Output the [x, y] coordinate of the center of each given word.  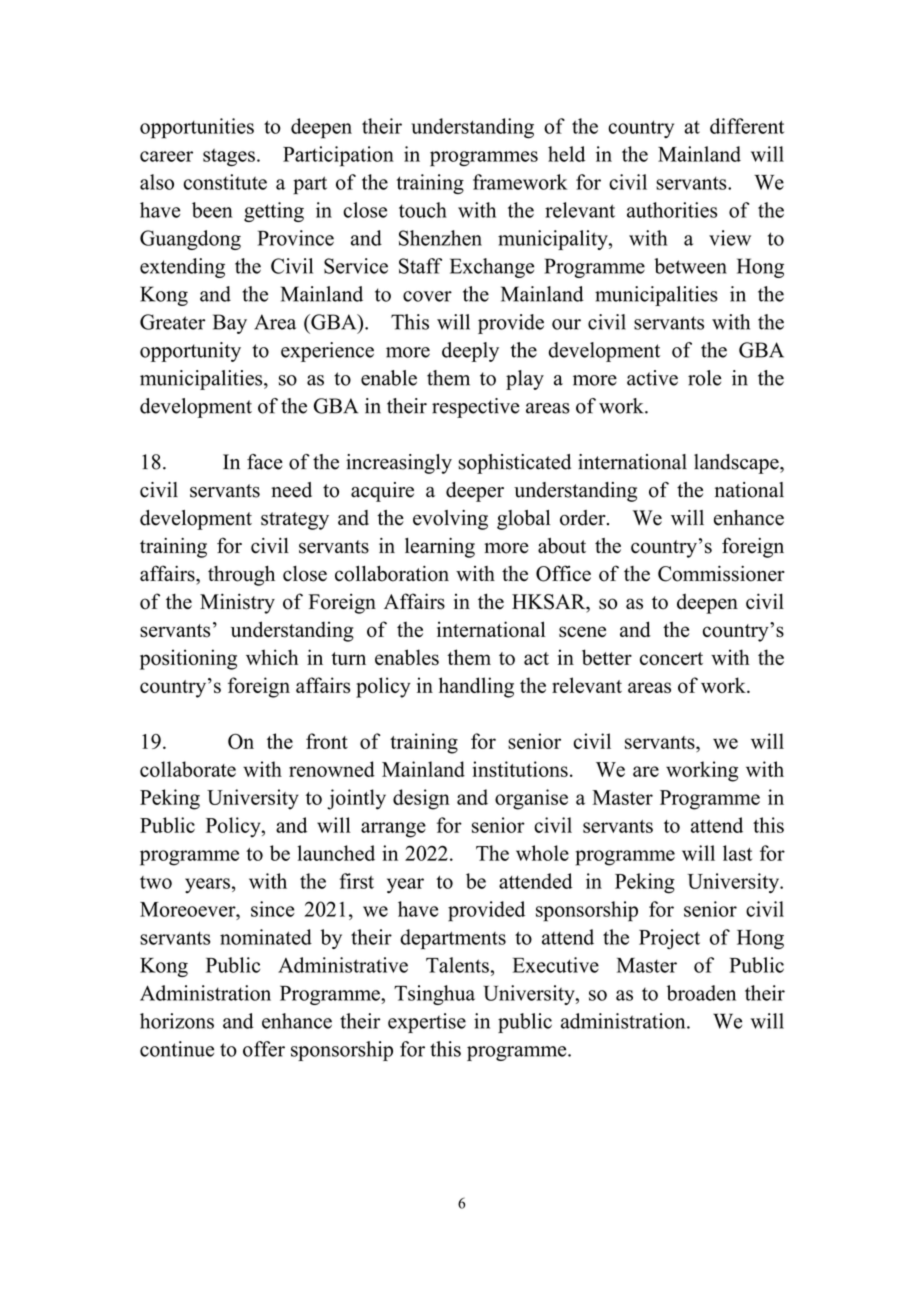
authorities [672, 210]
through [241, 576]
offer [264, 1049]
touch [423, 210]
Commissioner [721, 573]
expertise [427, 1023]
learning [440, 548]
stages [229, 157]
